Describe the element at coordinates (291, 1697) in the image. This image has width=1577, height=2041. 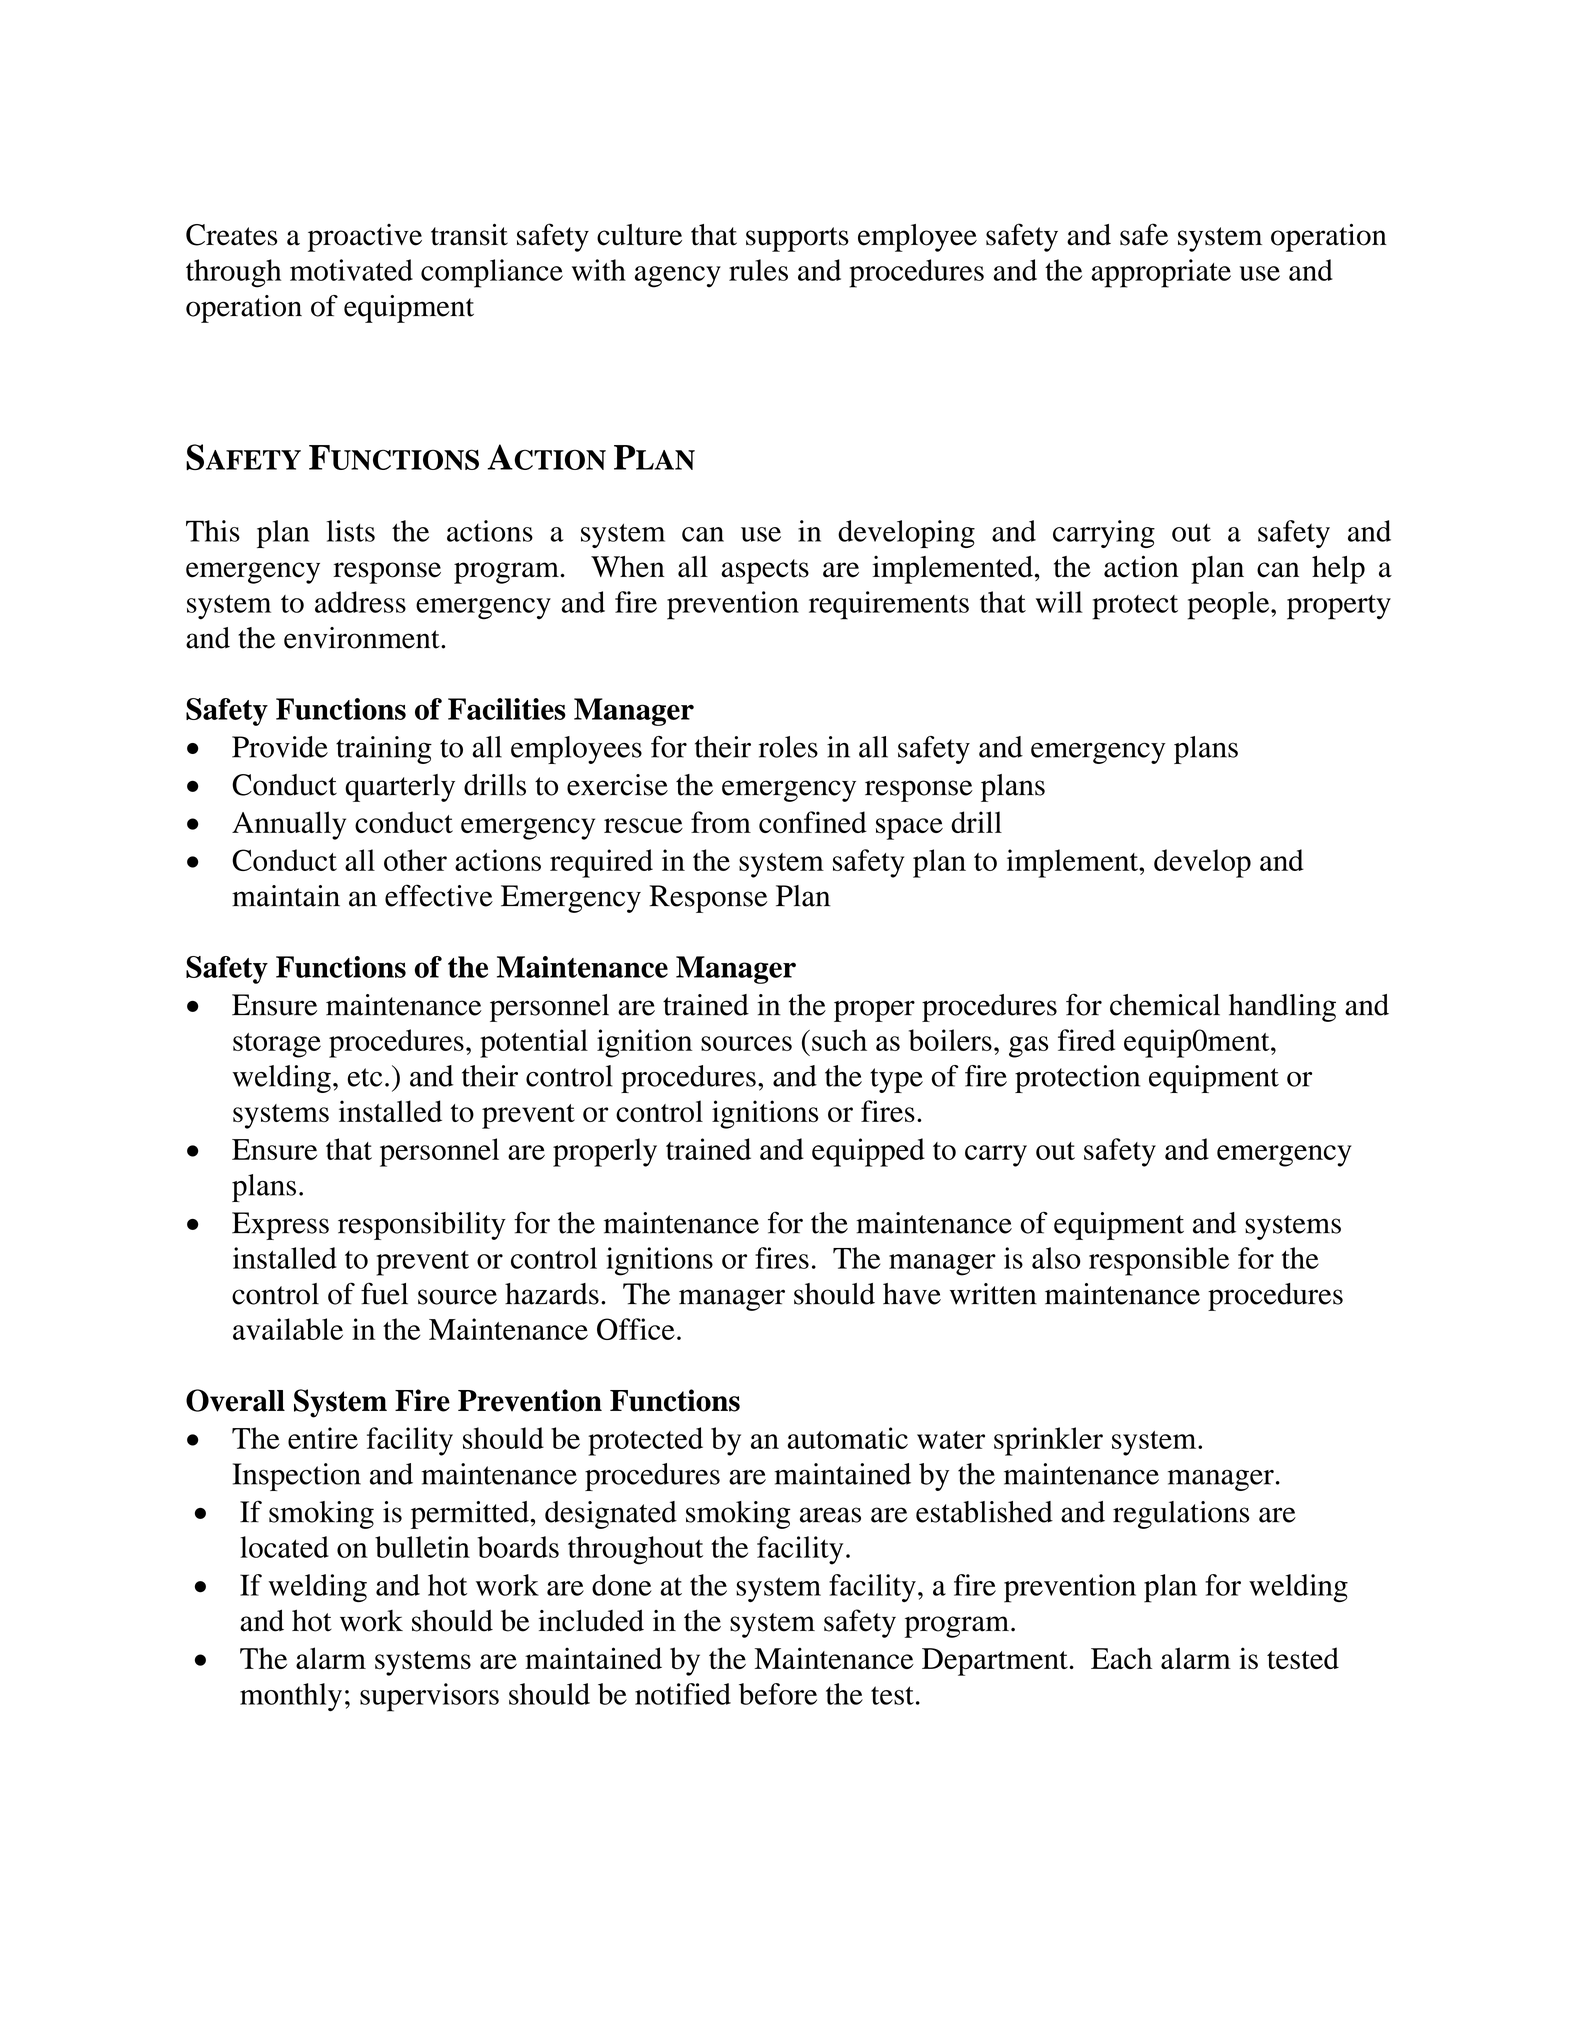
I see `monthly` at that location.
